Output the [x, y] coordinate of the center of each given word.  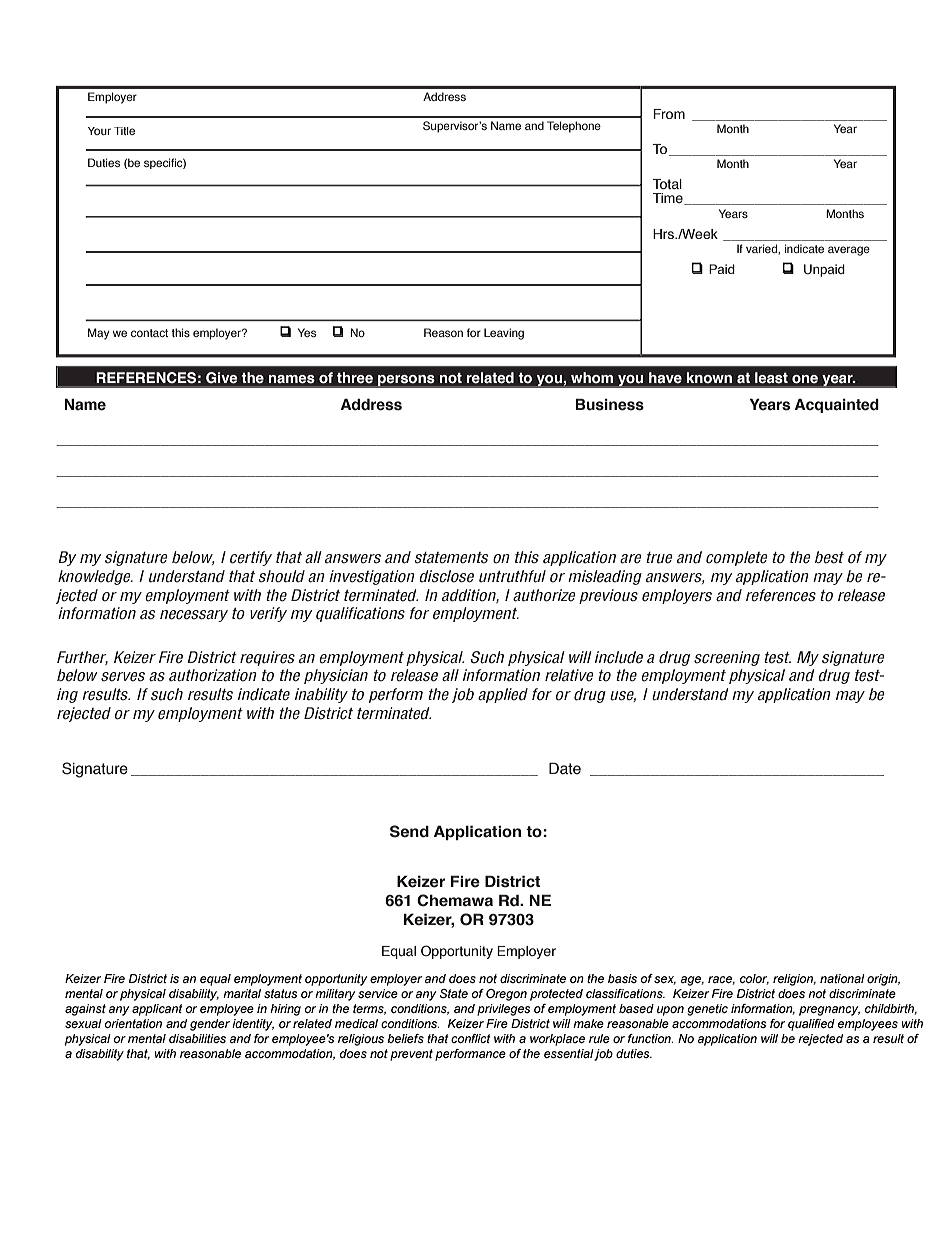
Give [222, 378]
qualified [811, 1025]
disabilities [197, 1038]
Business [609, 404]
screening [727, 658]
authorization [213, 675]
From [669, 114]
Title [124, 131]
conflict [471, 1038]
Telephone [574, 127]
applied [503, 695]
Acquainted [836, 405]
